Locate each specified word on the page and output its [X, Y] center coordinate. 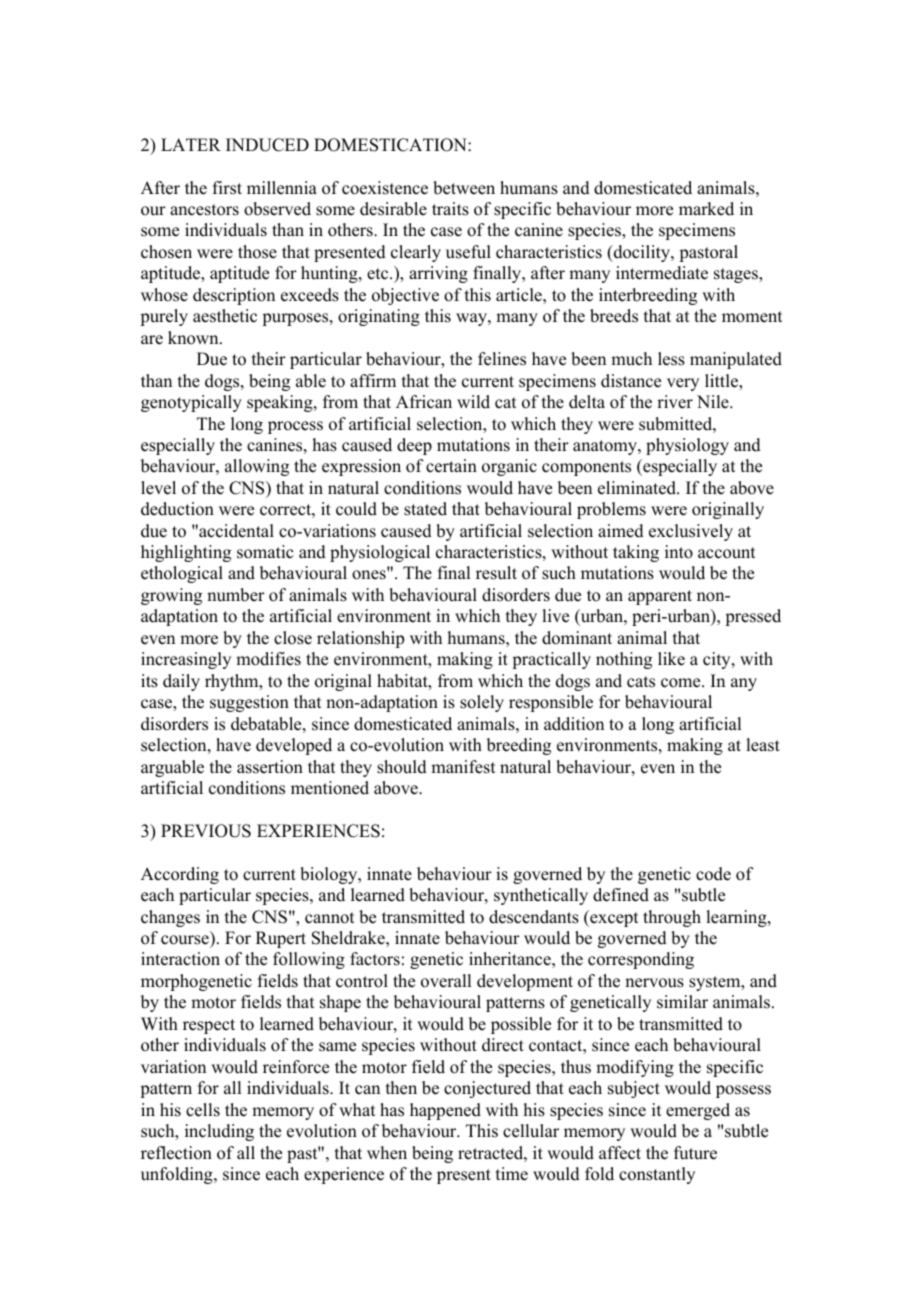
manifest [463, 767]
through [672, 918]
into [679, 552]
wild [473, 402]
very [683, 384]
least [763, 745]
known [194, 338]
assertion [270, 767]
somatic [265, 552]
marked [706, 209]
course [185, 940]
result [496, 573]
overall [446, 981]
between [464, 188]
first [227, 188]
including [219, 1132]
